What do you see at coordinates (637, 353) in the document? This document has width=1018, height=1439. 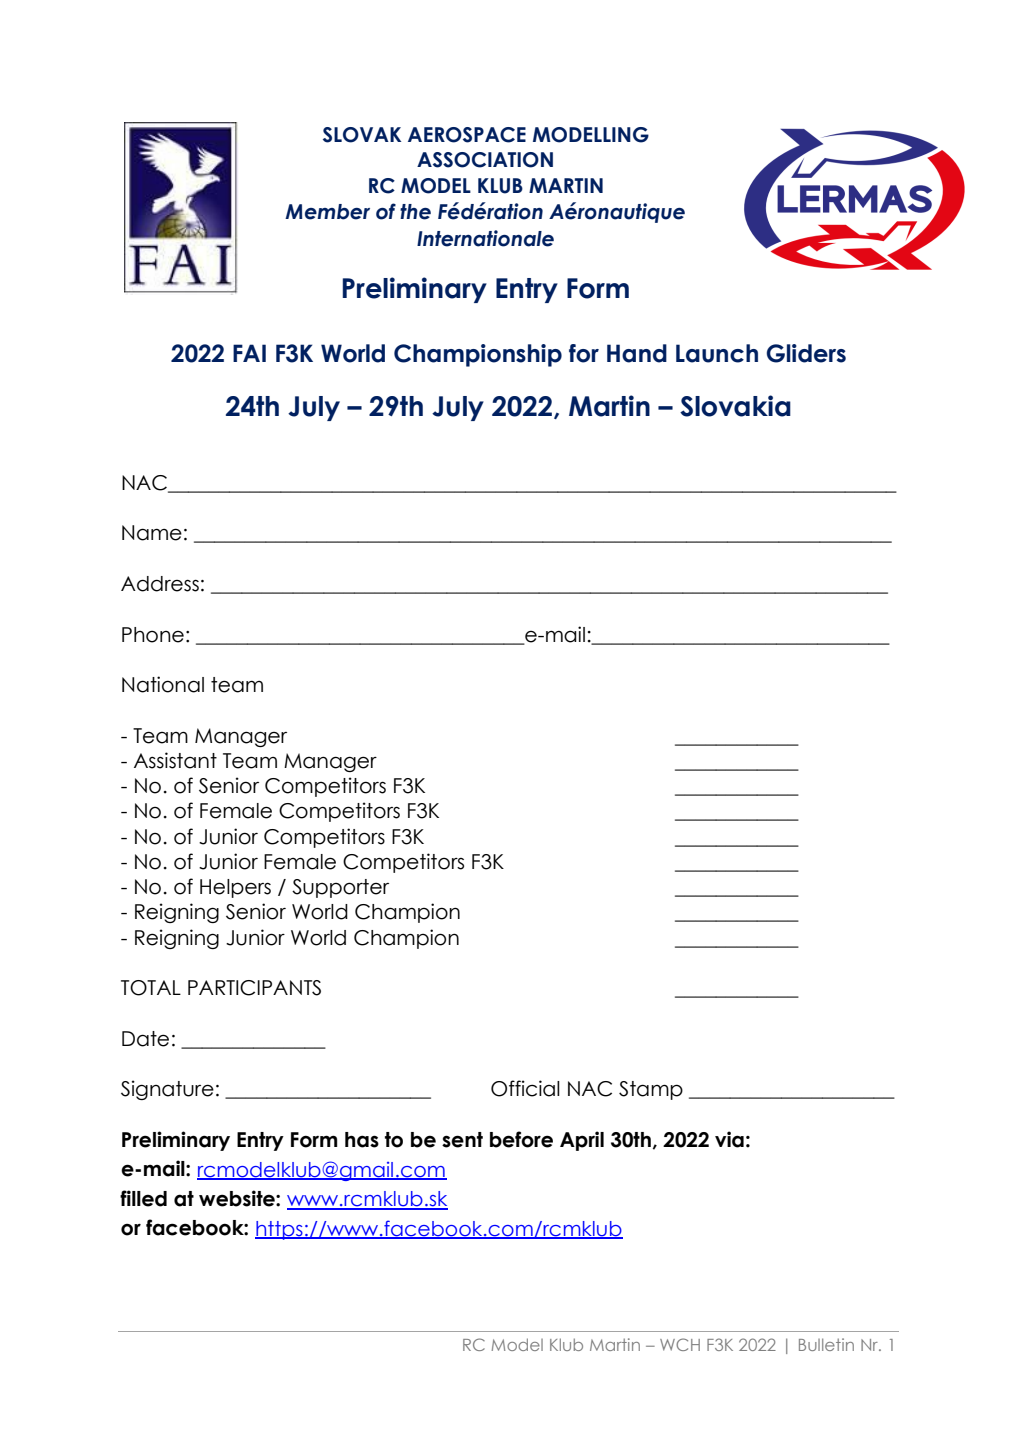 I see `Hand` at bounding box center [637, 353].
